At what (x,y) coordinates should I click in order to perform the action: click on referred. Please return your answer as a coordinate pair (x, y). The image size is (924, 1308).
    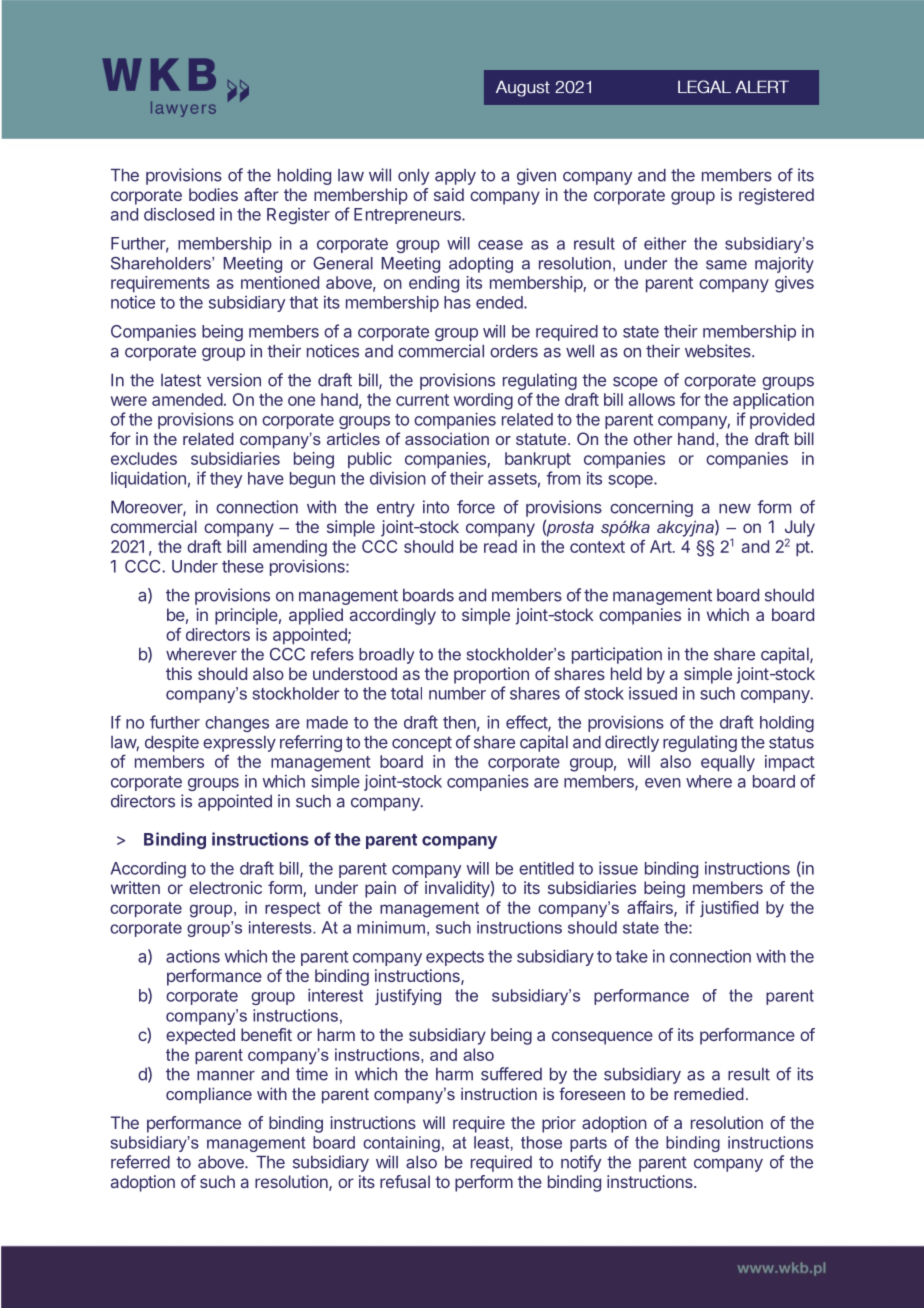
    Looking at the image, I should click on (140, 1162).
